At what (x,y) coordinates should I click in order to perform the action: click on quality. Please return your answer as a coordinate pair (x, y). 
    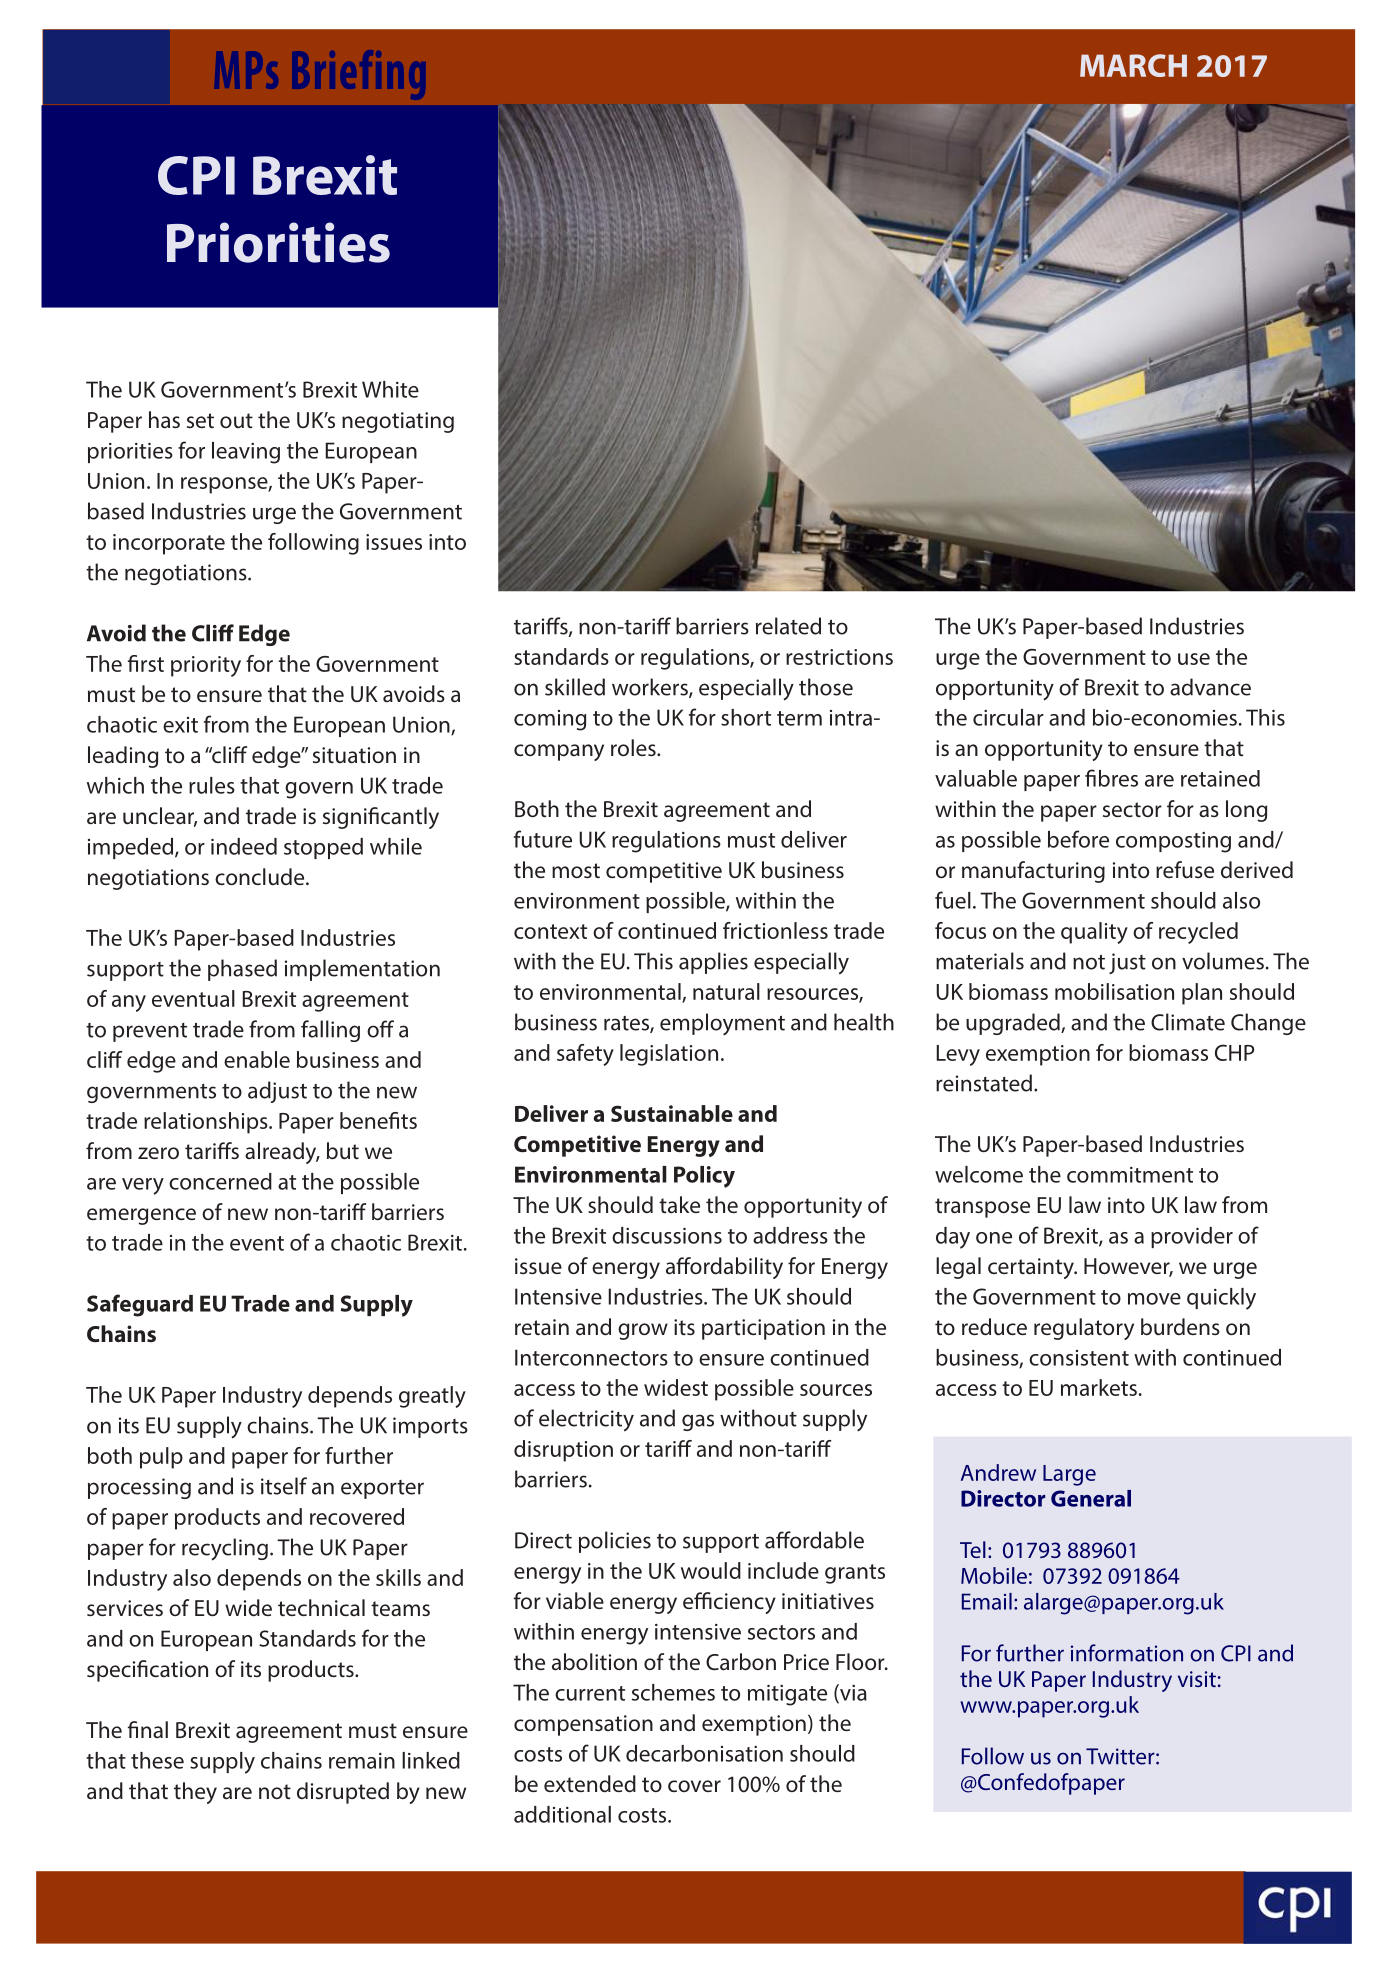
    Looking at the image, I should click on (1094, 933).
